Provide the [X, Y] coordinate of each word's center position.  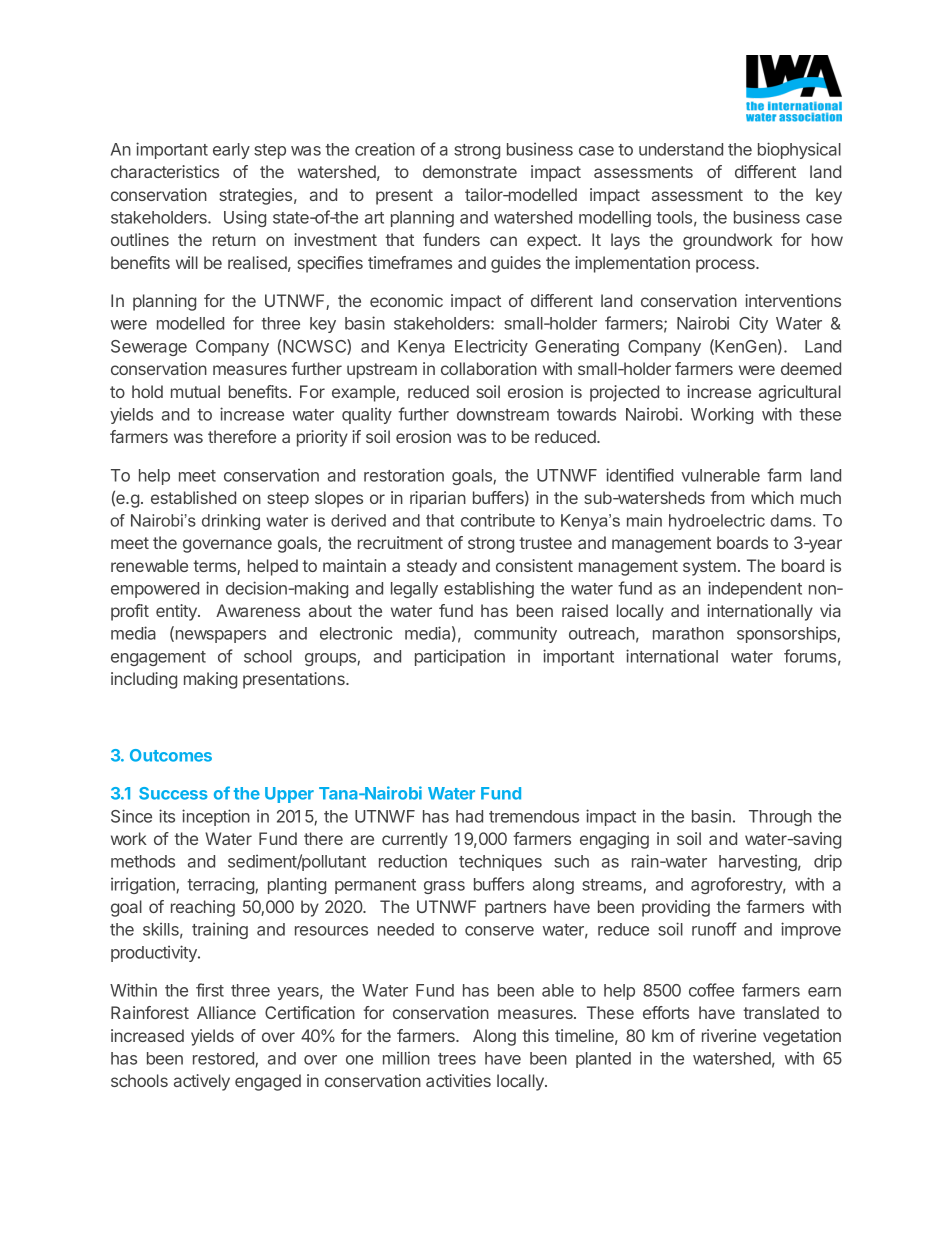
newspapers [219, 636]
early [231, 151]
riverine [729, 1035]
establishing [489, 589]
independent [755, 589]
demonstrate [470, 171]
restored [224, 1059]
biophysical [799, 150]
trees [457, 1059]
